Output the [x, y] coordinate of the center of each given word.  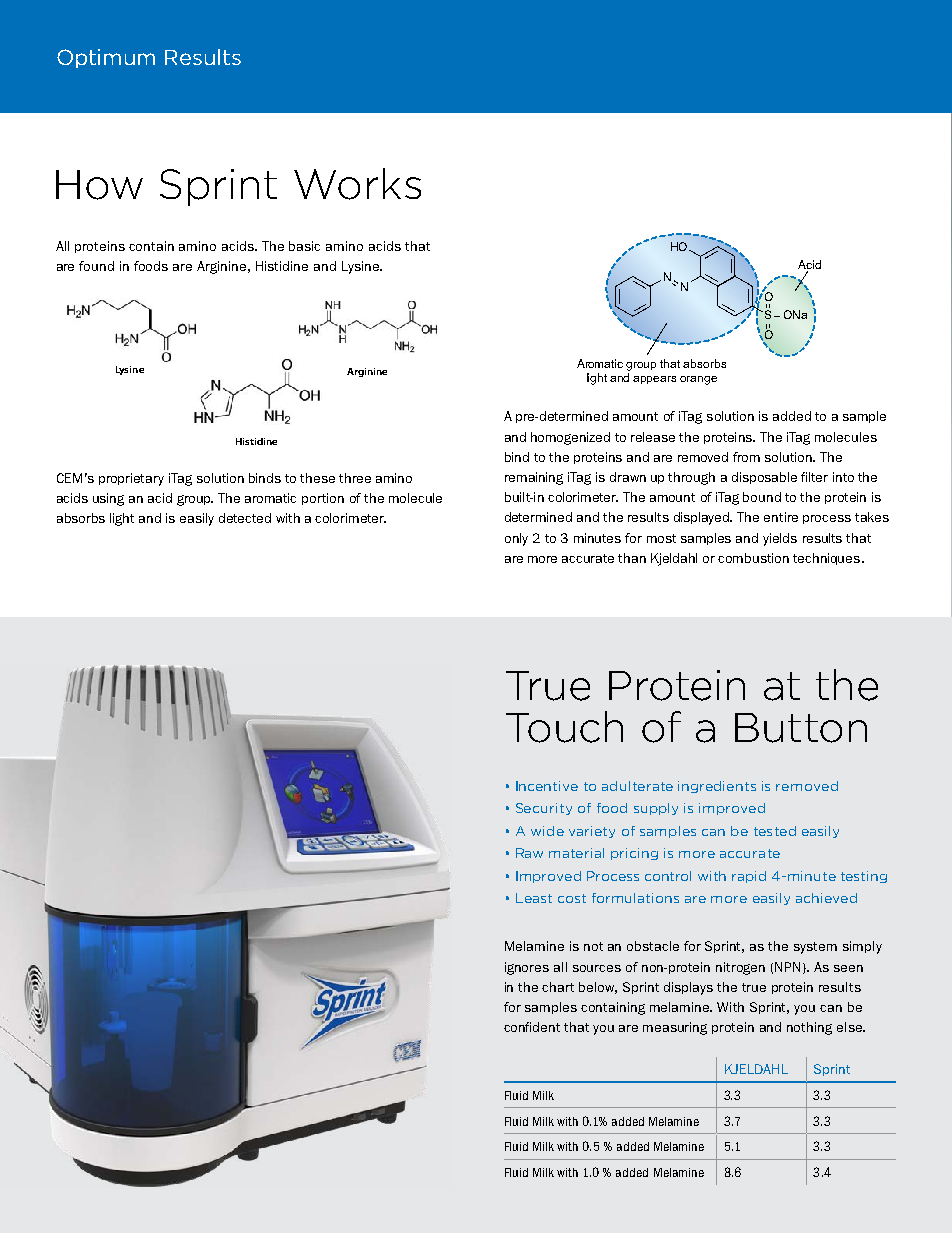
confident [532, 1027]
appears [654, 380]
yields [780, 539]
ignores [527, 968]
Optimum [106, 58]
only [516, 539]
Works [357, 184]
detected [245, 518]
